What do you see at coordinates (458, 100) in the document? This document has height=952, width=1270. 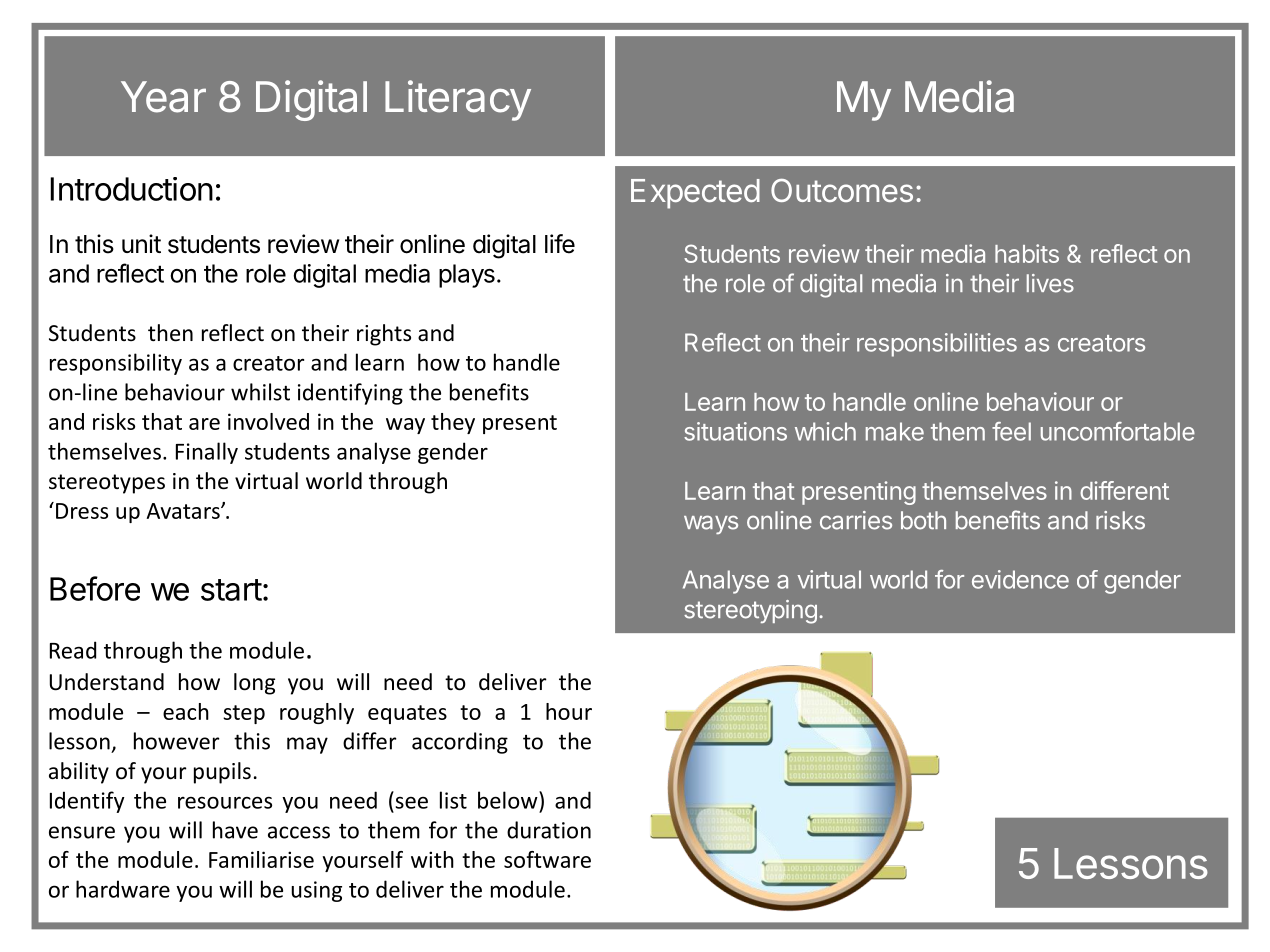 I see `Literacy` at bounding box center [458, 100].
